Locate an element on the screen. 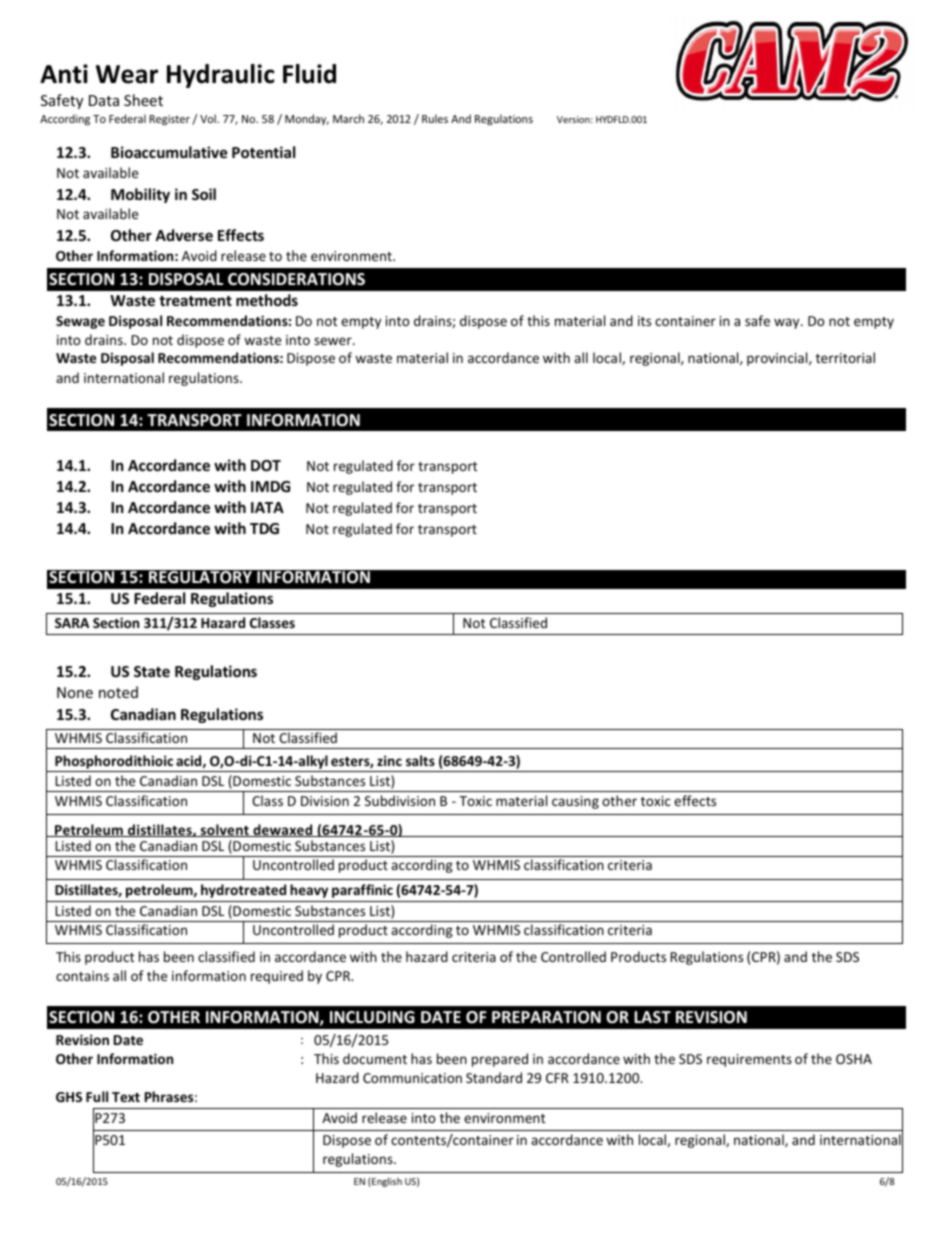 The image size is (952, 1233). Sheet is located at coordinates (143, 100).
